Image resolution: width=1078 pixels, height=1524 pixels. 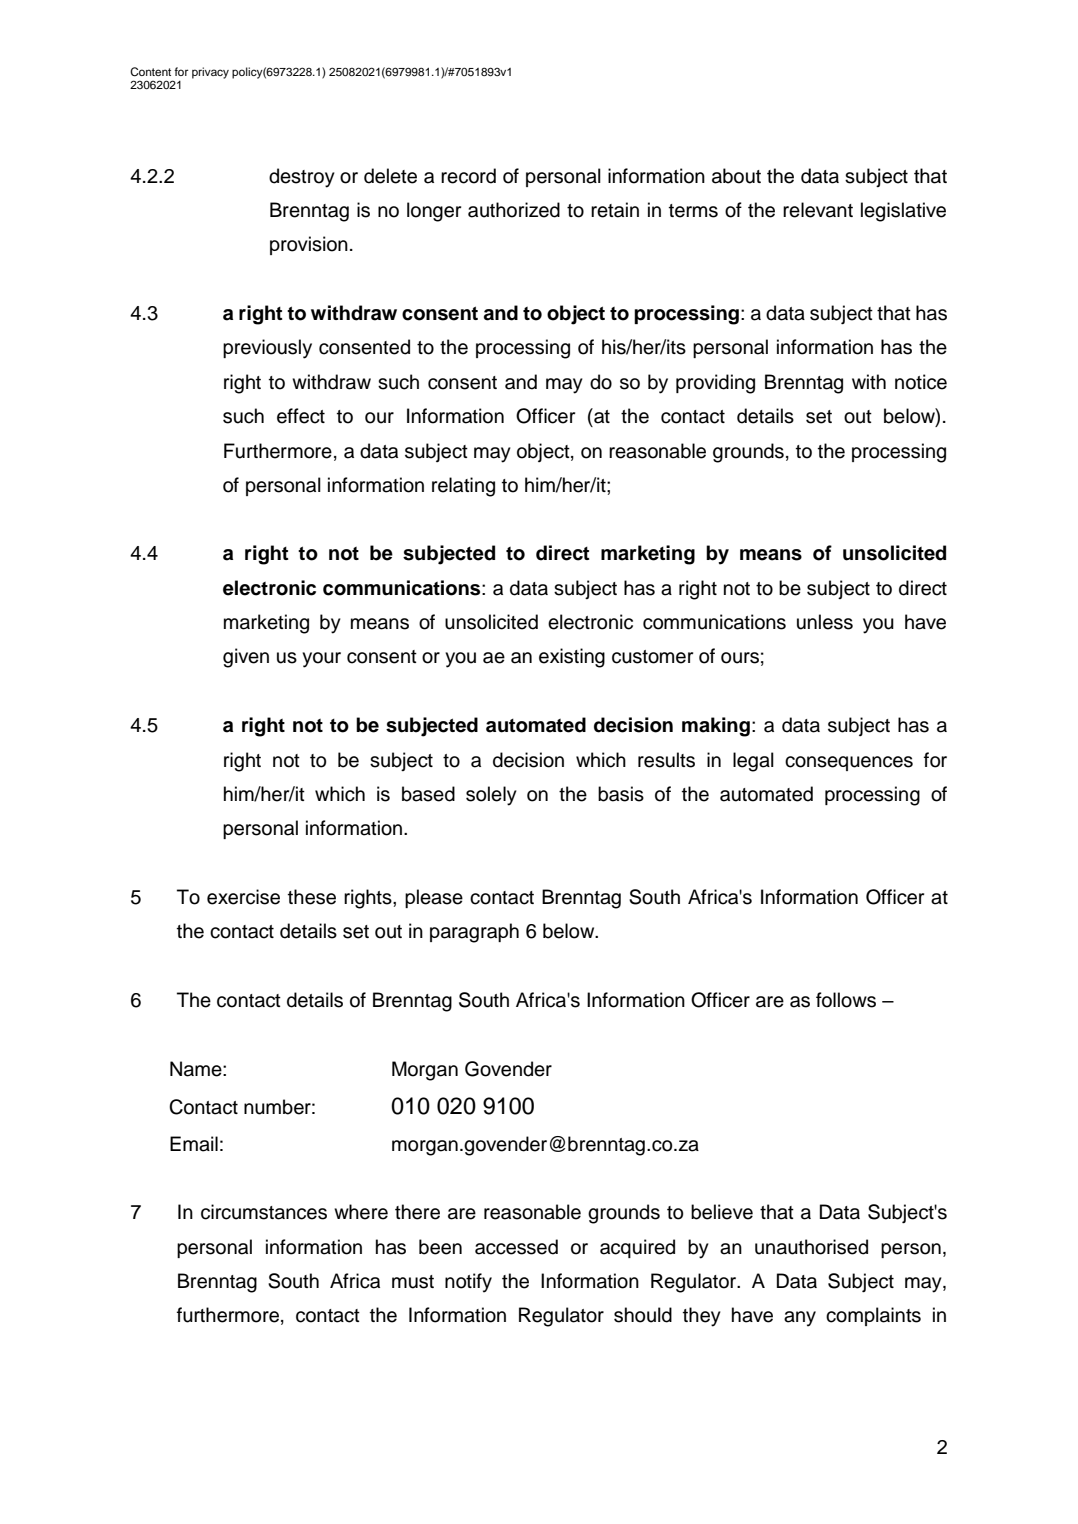 What do you see at coordinates (736, 176) in the screenshot?
I see `about` at bounding box center [736, 176].
